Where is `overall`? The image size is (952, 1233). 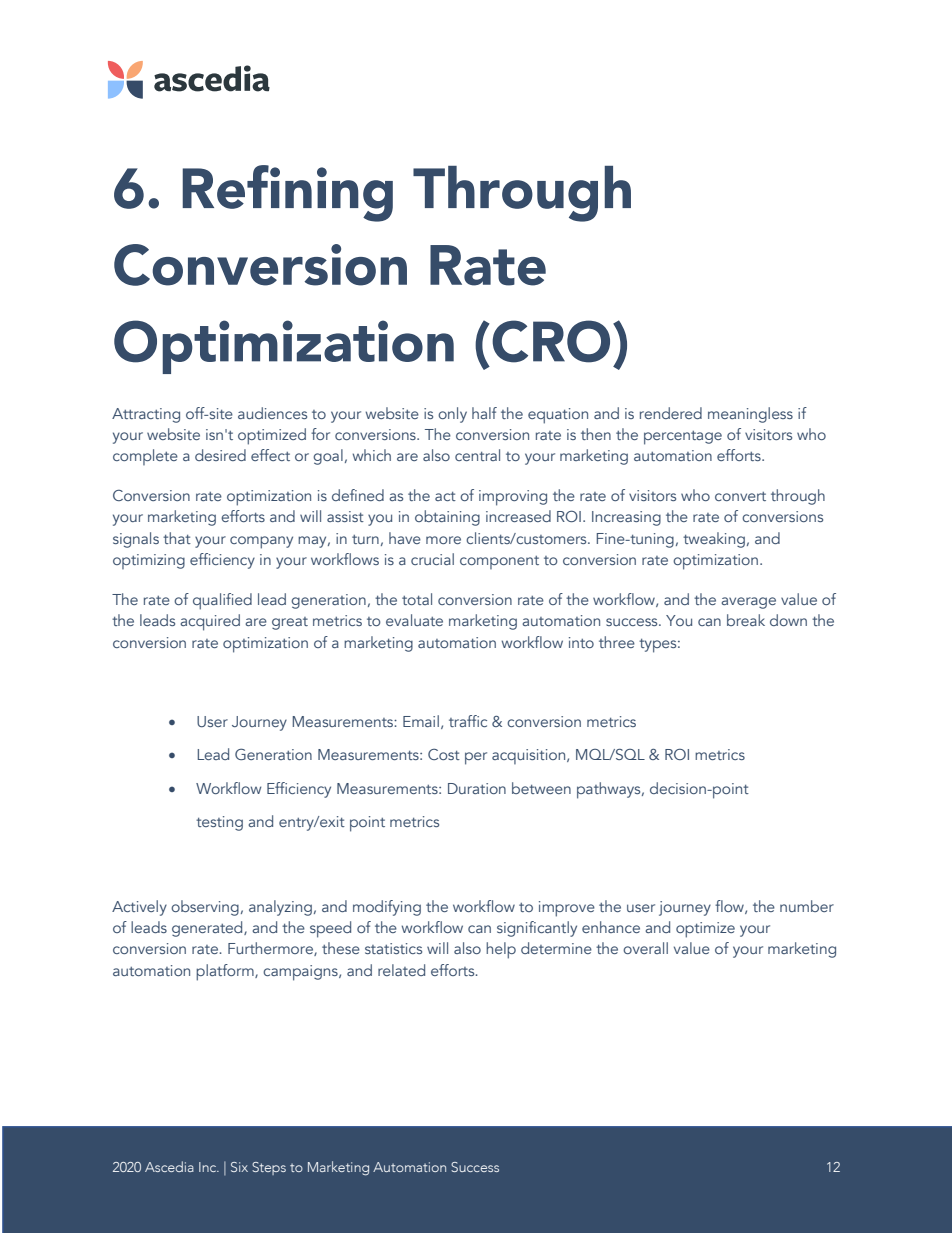 overall is located at coordinates (645, 948).
